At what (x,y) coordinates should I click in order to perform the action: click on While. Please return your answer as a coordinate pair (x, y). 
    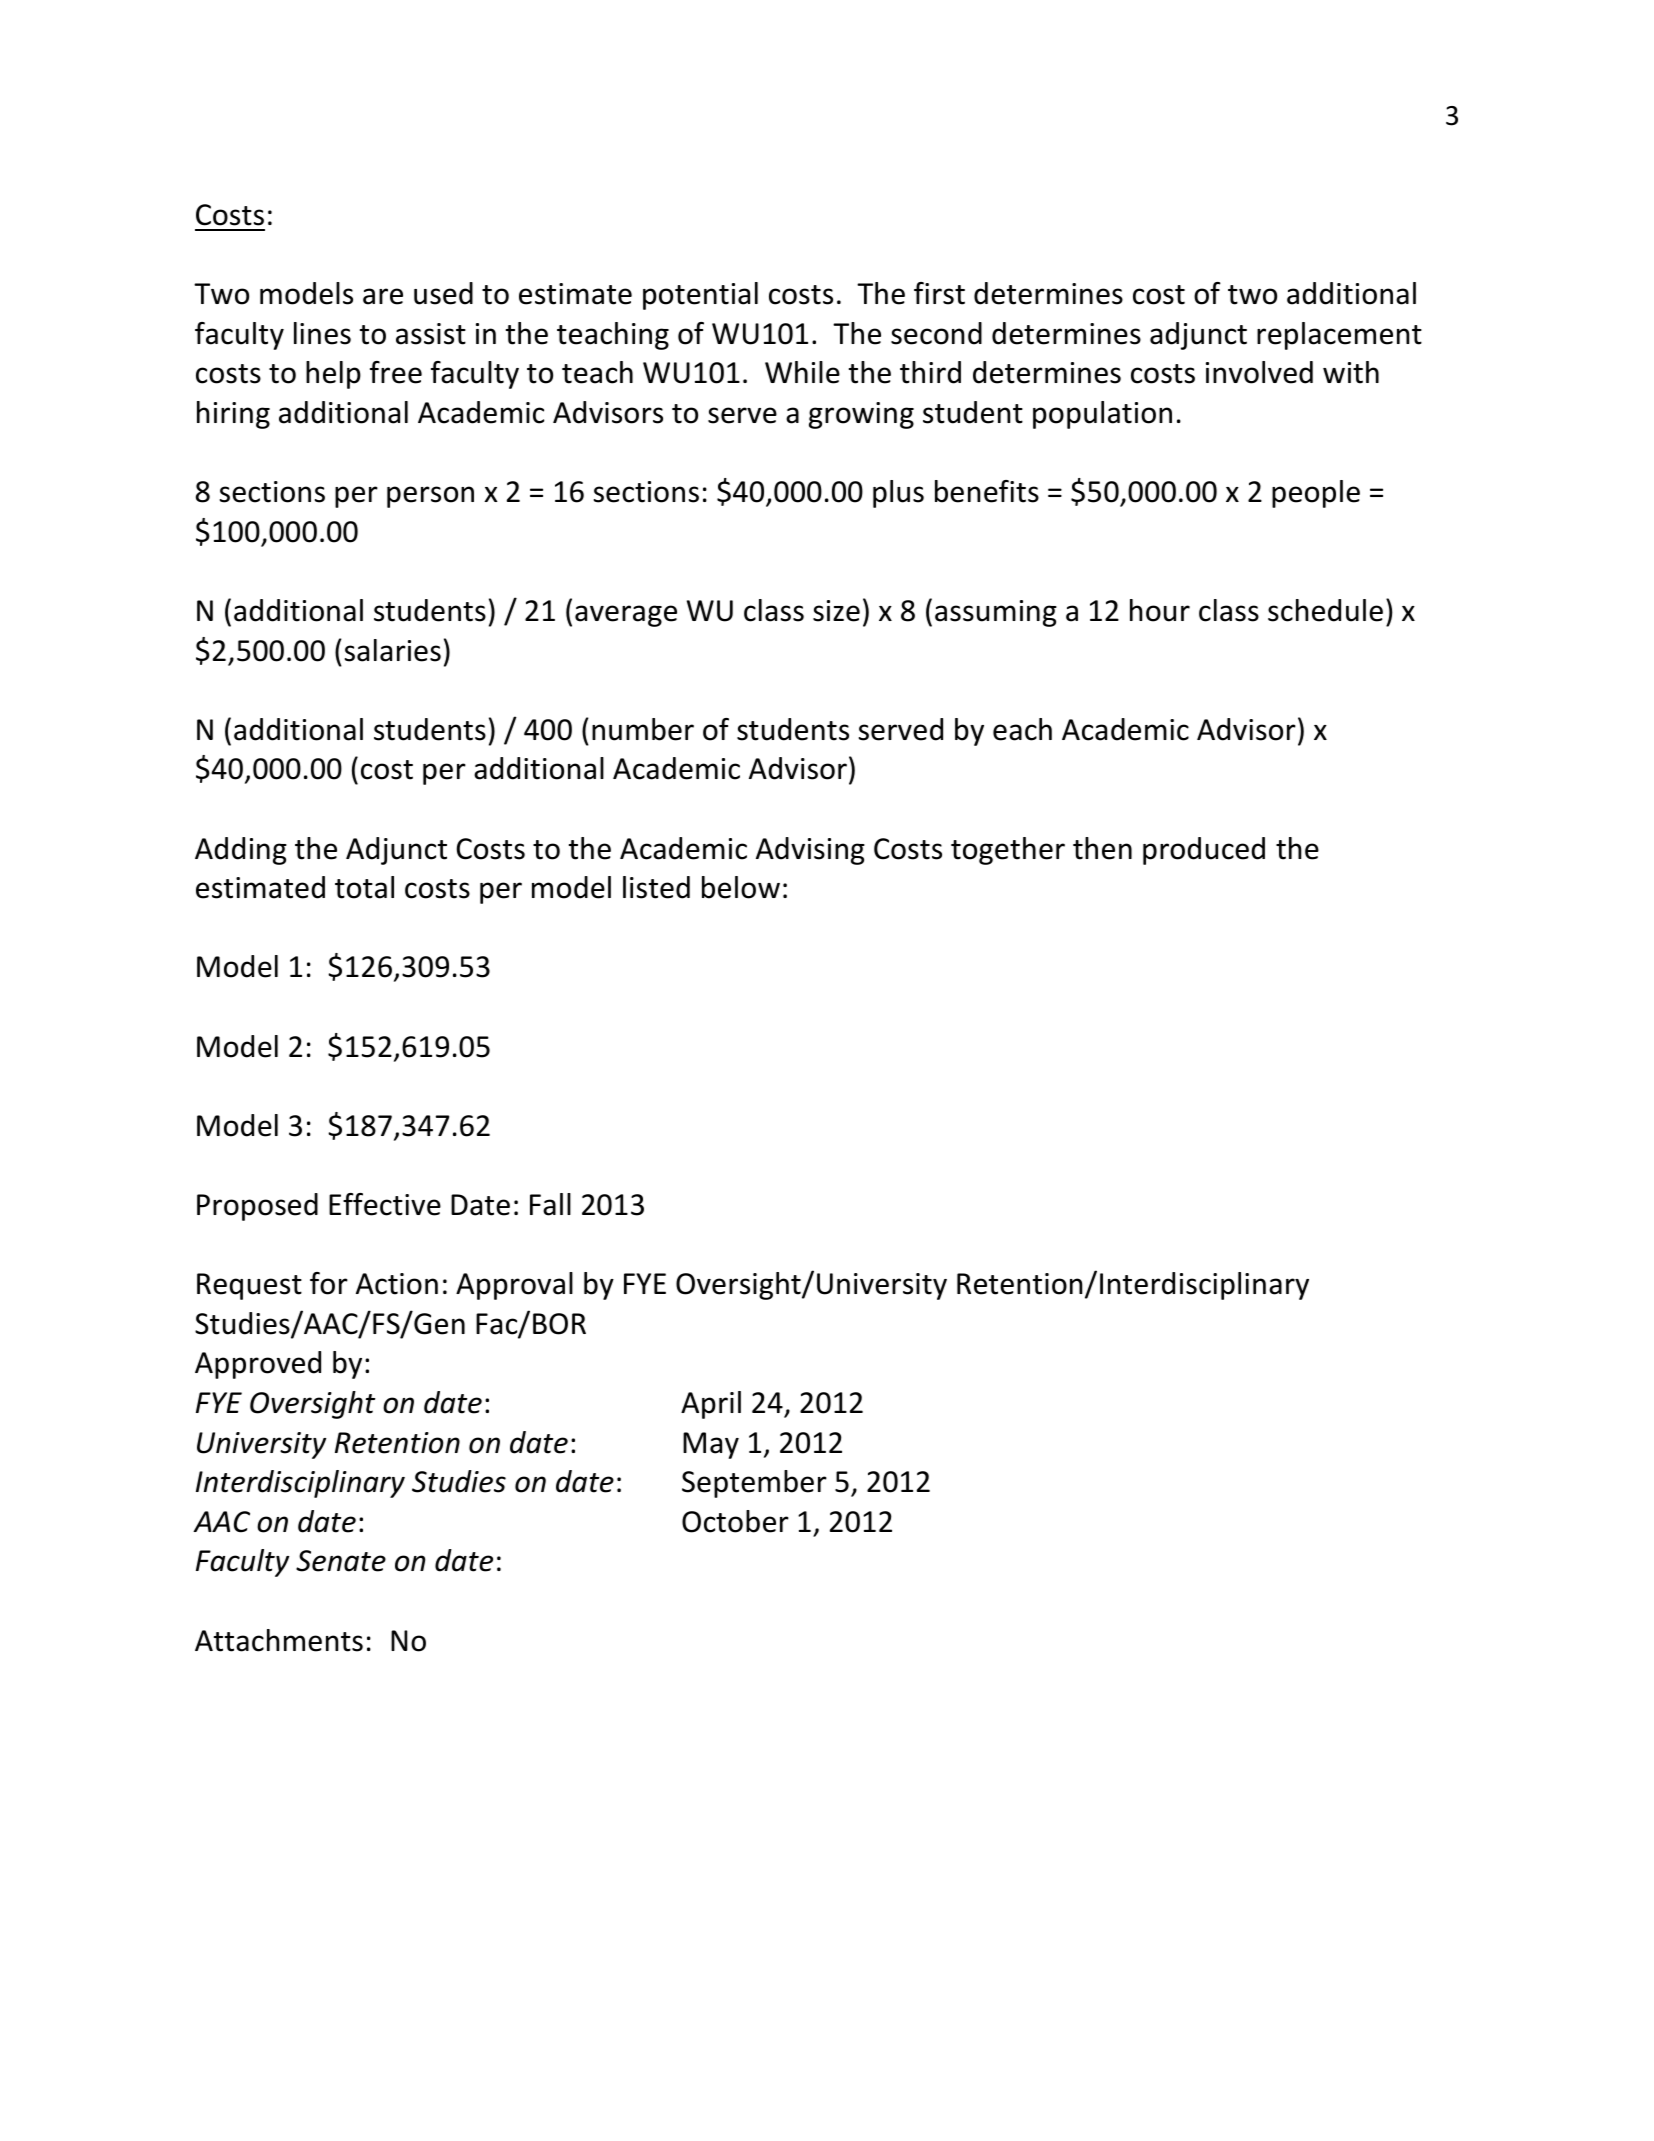
    Looking at the image, I should click on (802, 372).
